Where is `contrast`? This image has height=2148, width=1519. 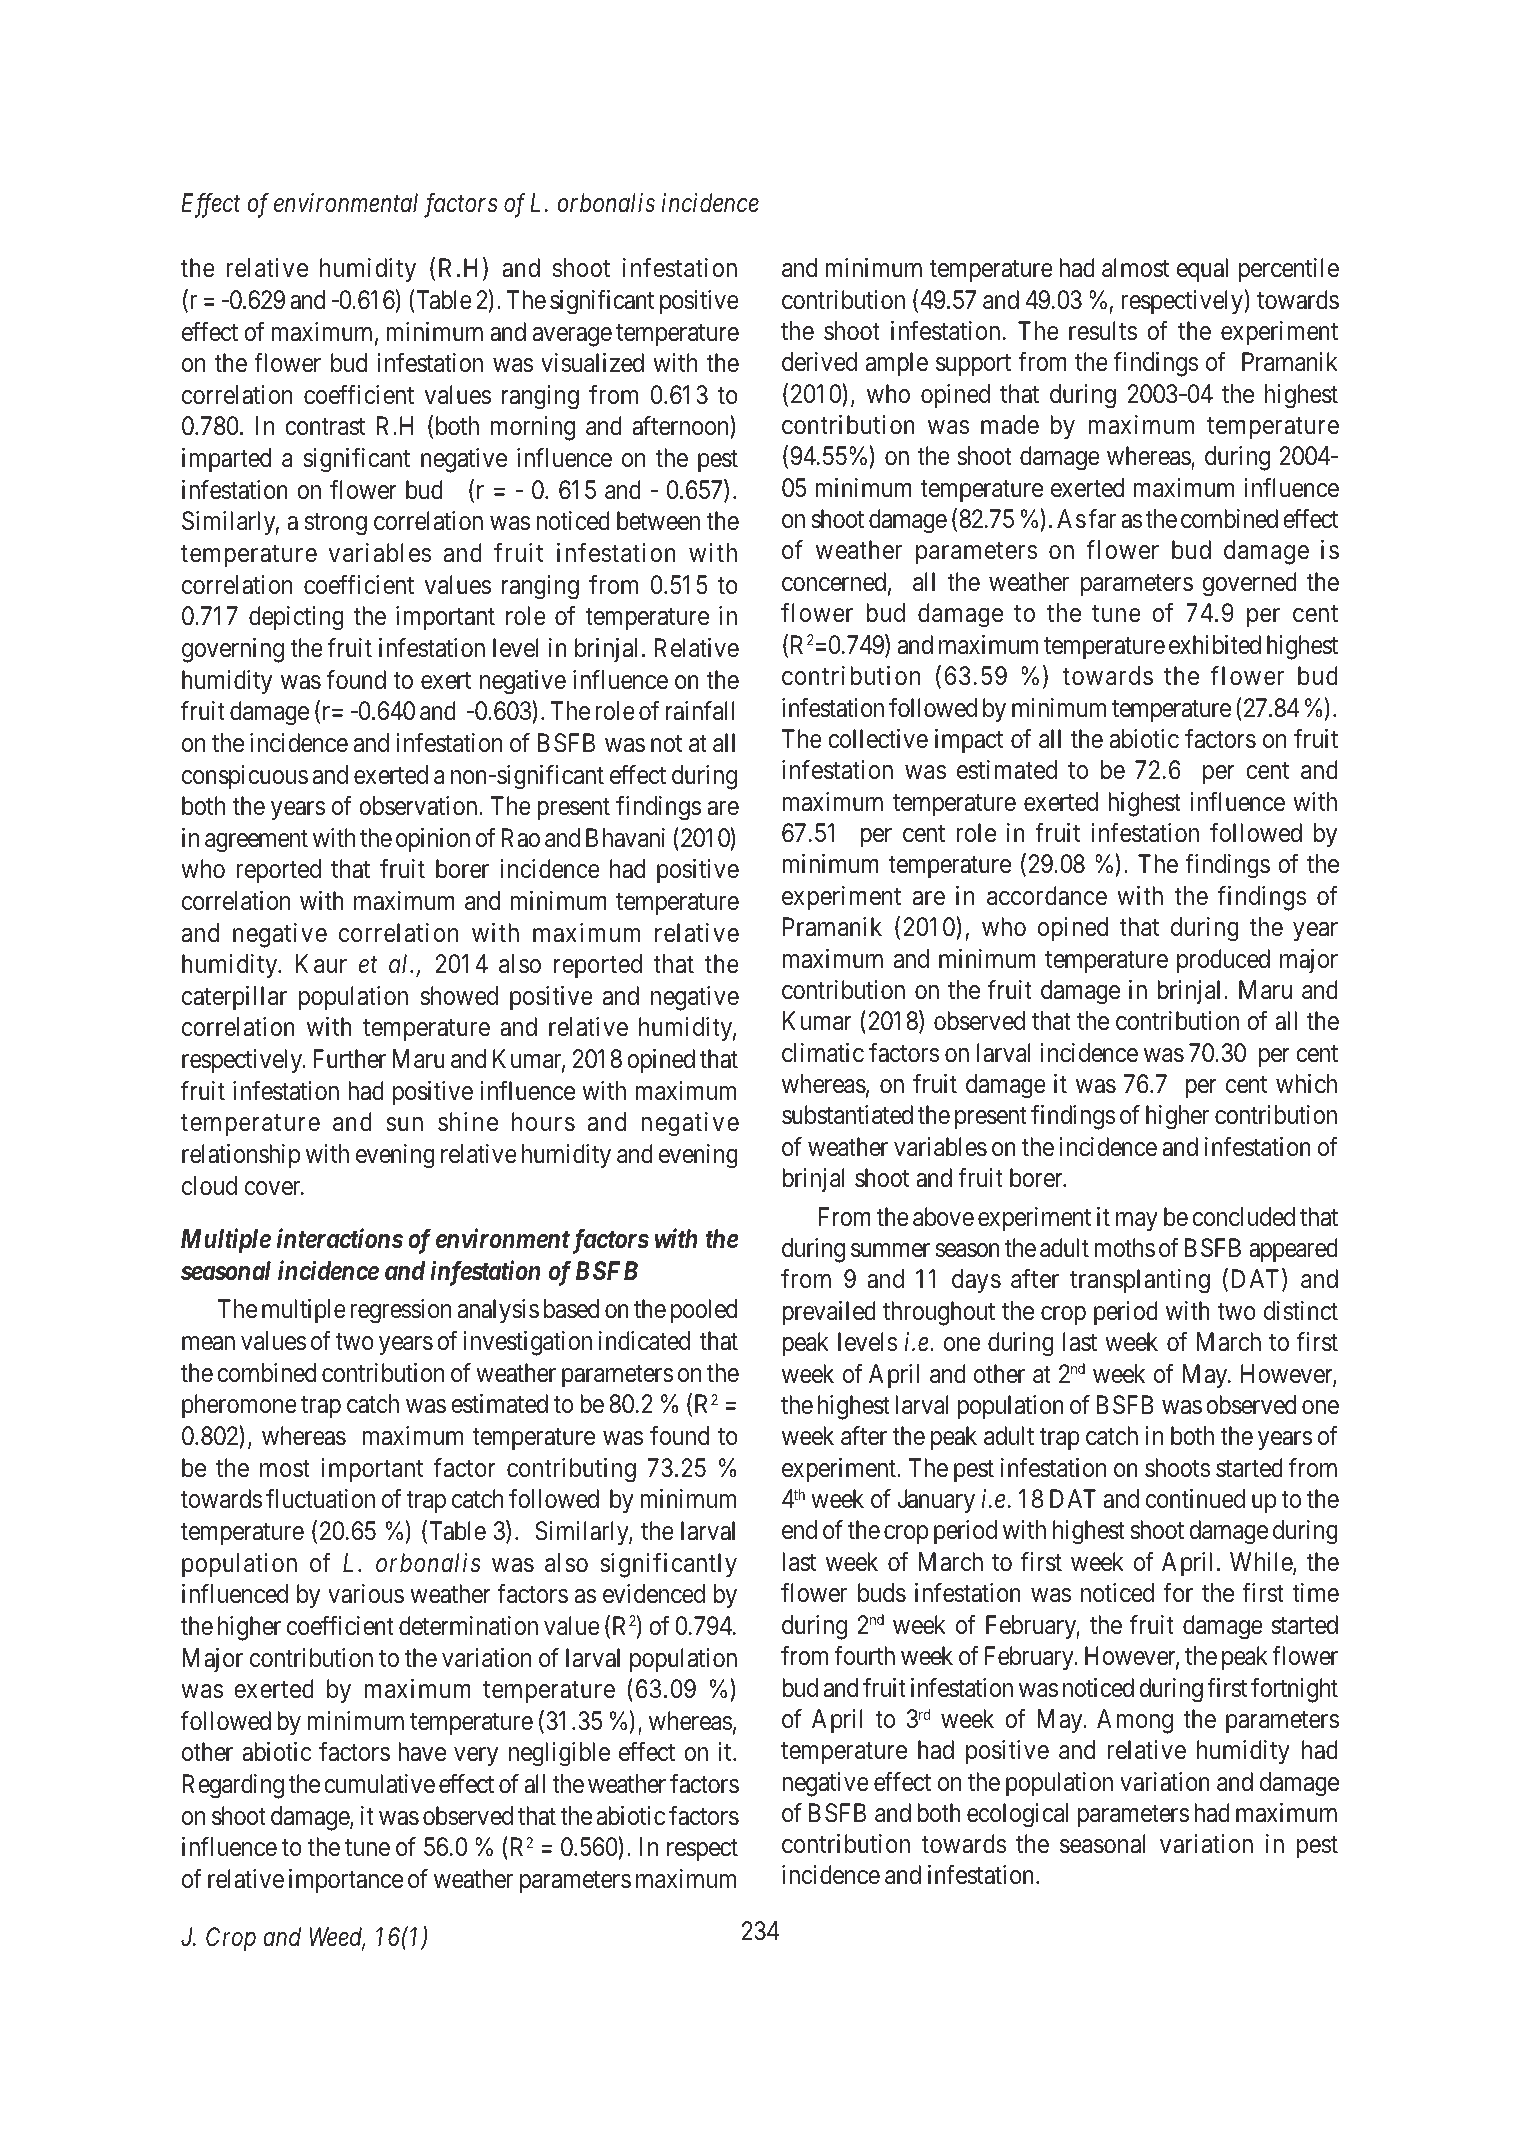
contrast is located at coordinates (325, 427).
